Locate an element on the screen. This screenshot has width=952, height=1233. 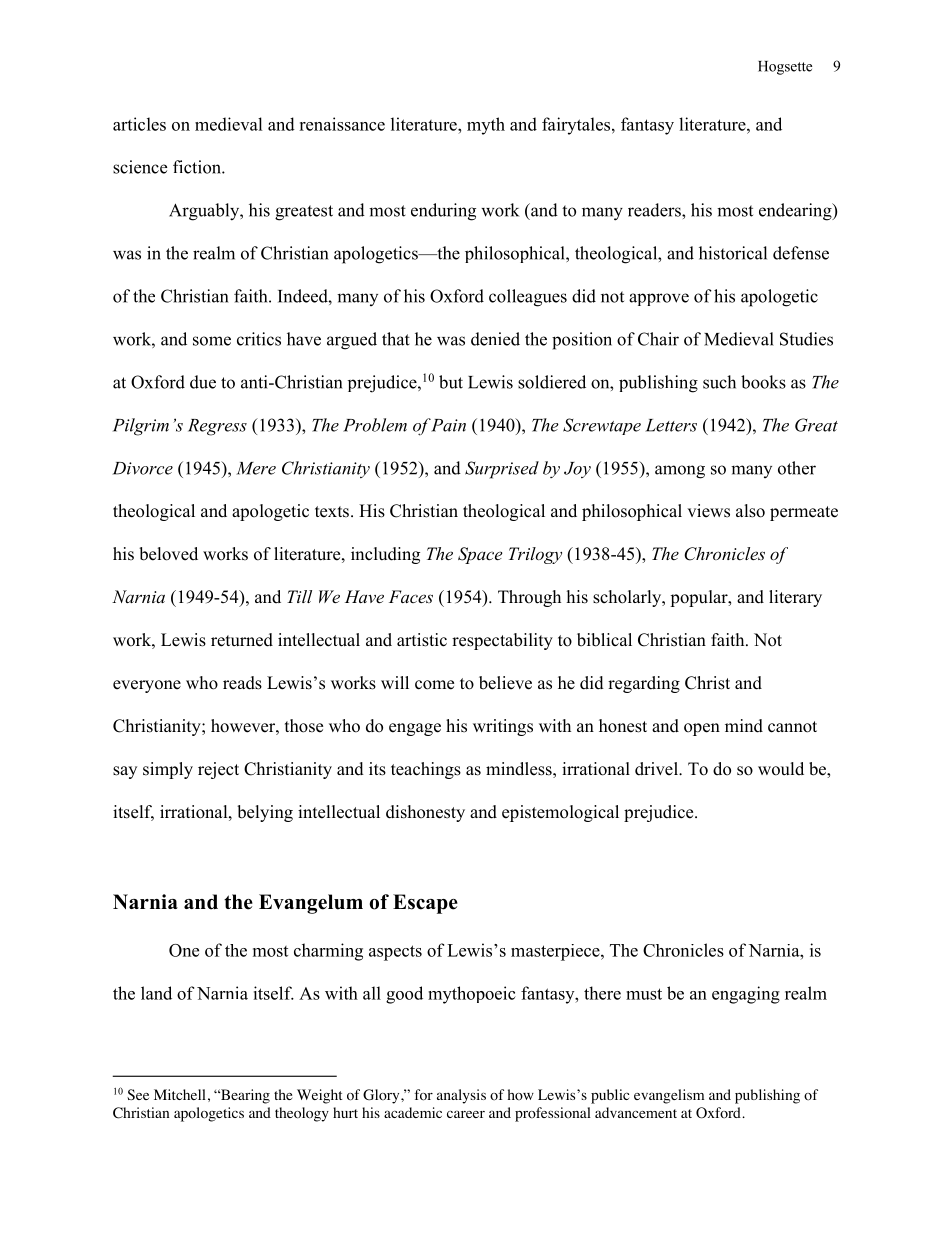
denied is located at coordinates (495, 339).
